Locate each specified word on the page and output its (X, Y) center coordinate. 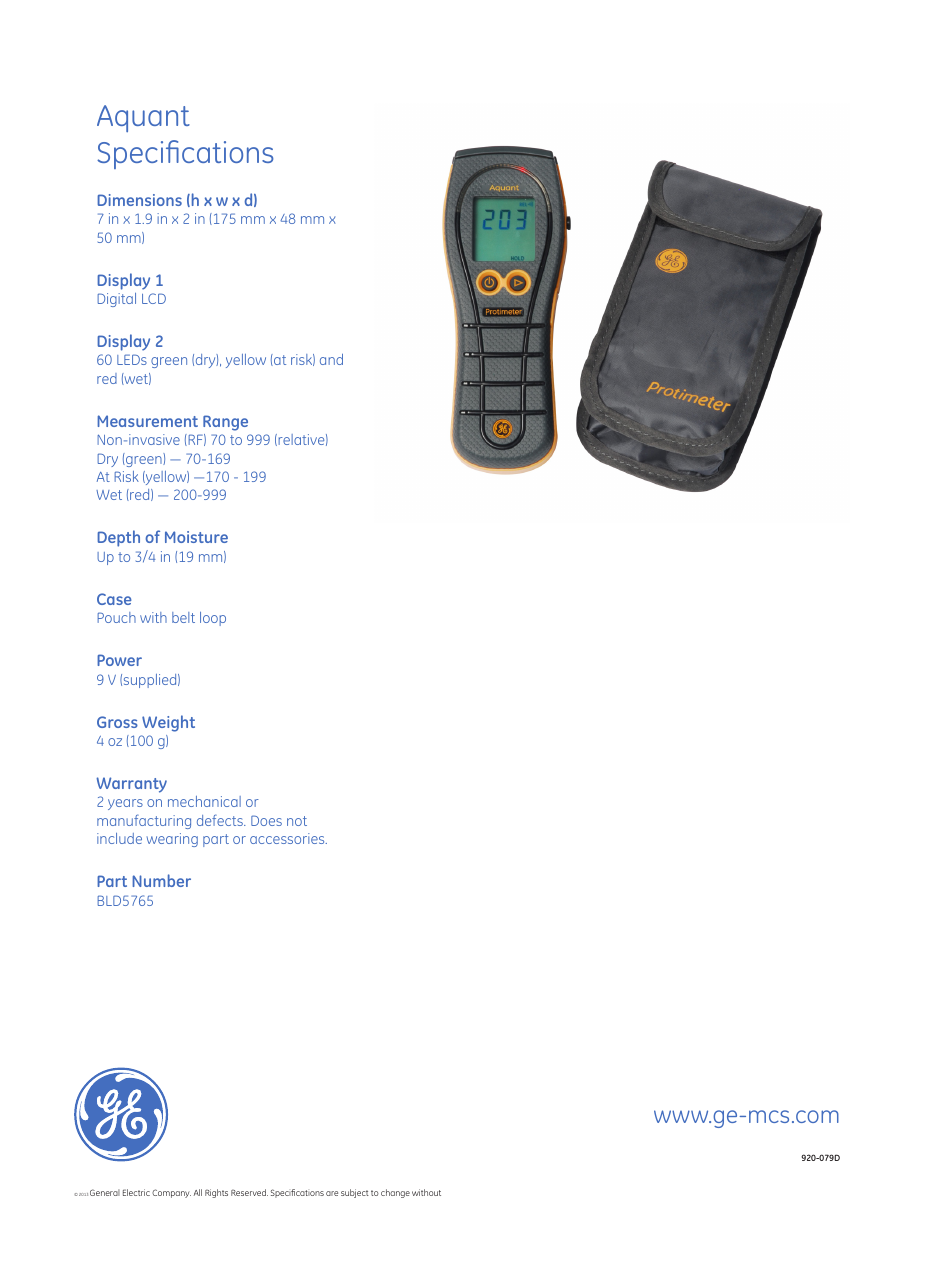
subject (355, 1193)
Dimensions (139, 200)
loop (213, 619)
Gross (117, 722)
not (297, 821)
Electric (136, 1192)
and (331, 359)
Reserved (249, 1192)
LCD (154, 298)
